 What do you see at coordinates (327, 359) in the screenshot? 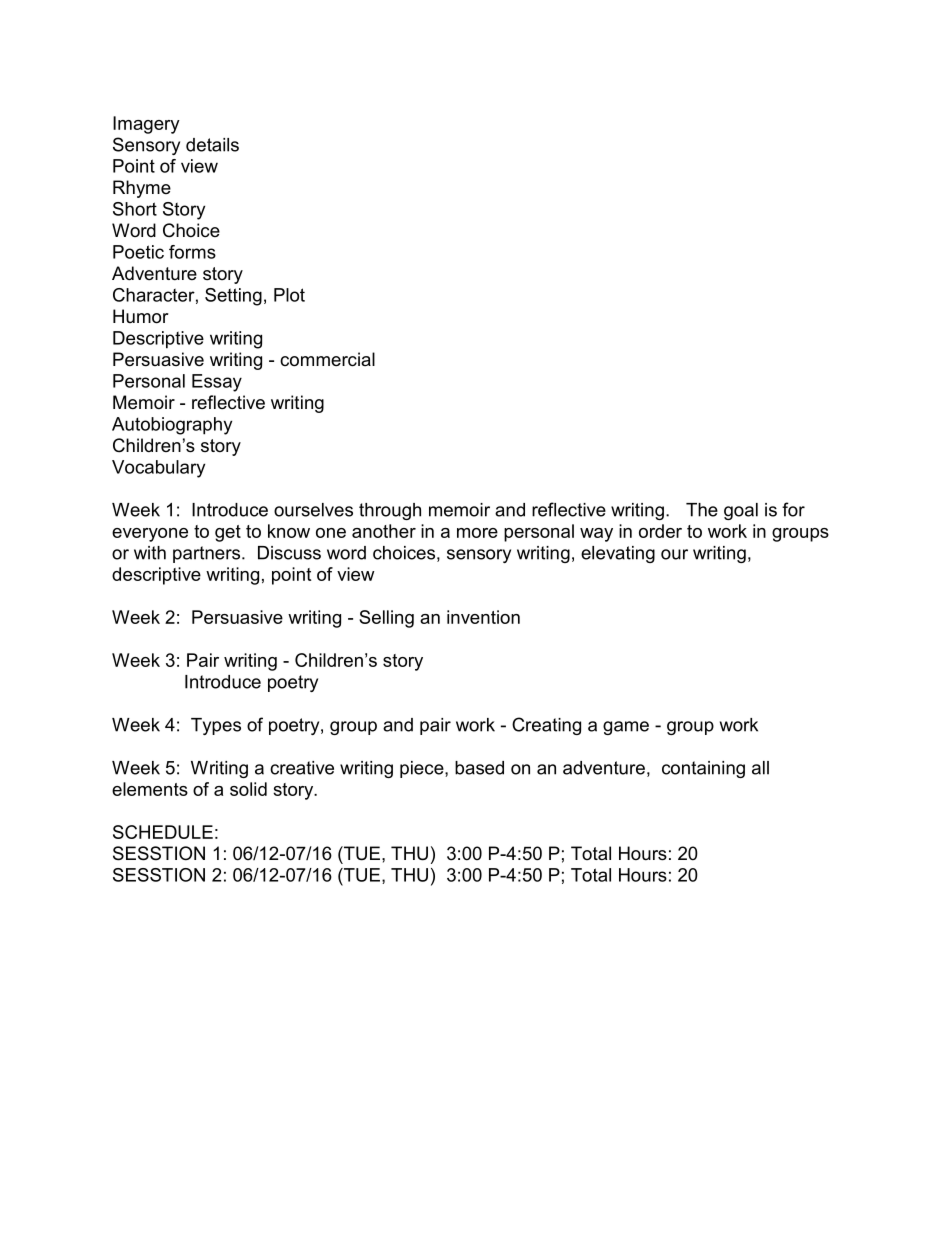
I see `commercial` at bounding box center [327, 359].
